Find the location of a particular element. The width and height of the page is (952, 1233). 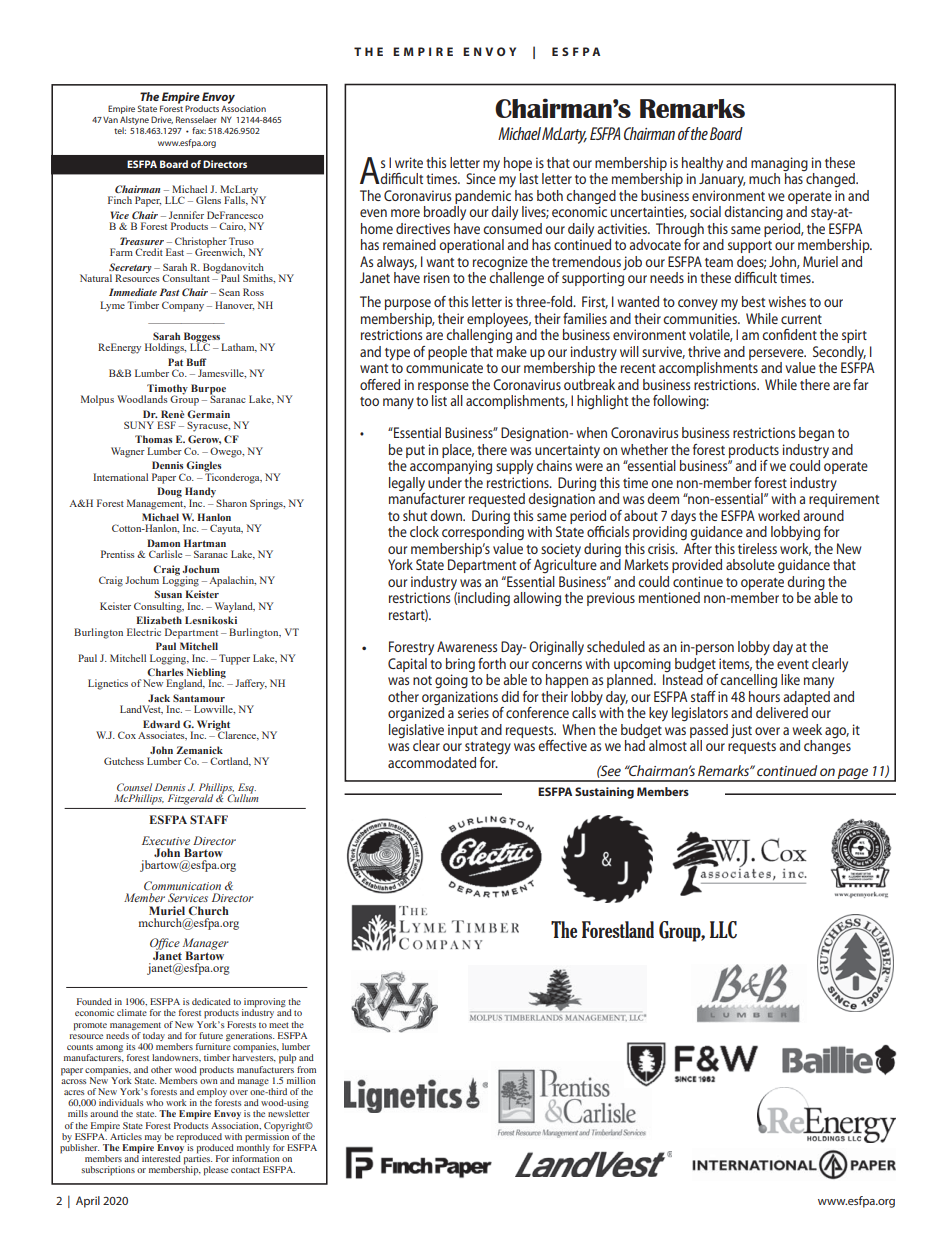

interested is located at coordinates (161, 1158).
